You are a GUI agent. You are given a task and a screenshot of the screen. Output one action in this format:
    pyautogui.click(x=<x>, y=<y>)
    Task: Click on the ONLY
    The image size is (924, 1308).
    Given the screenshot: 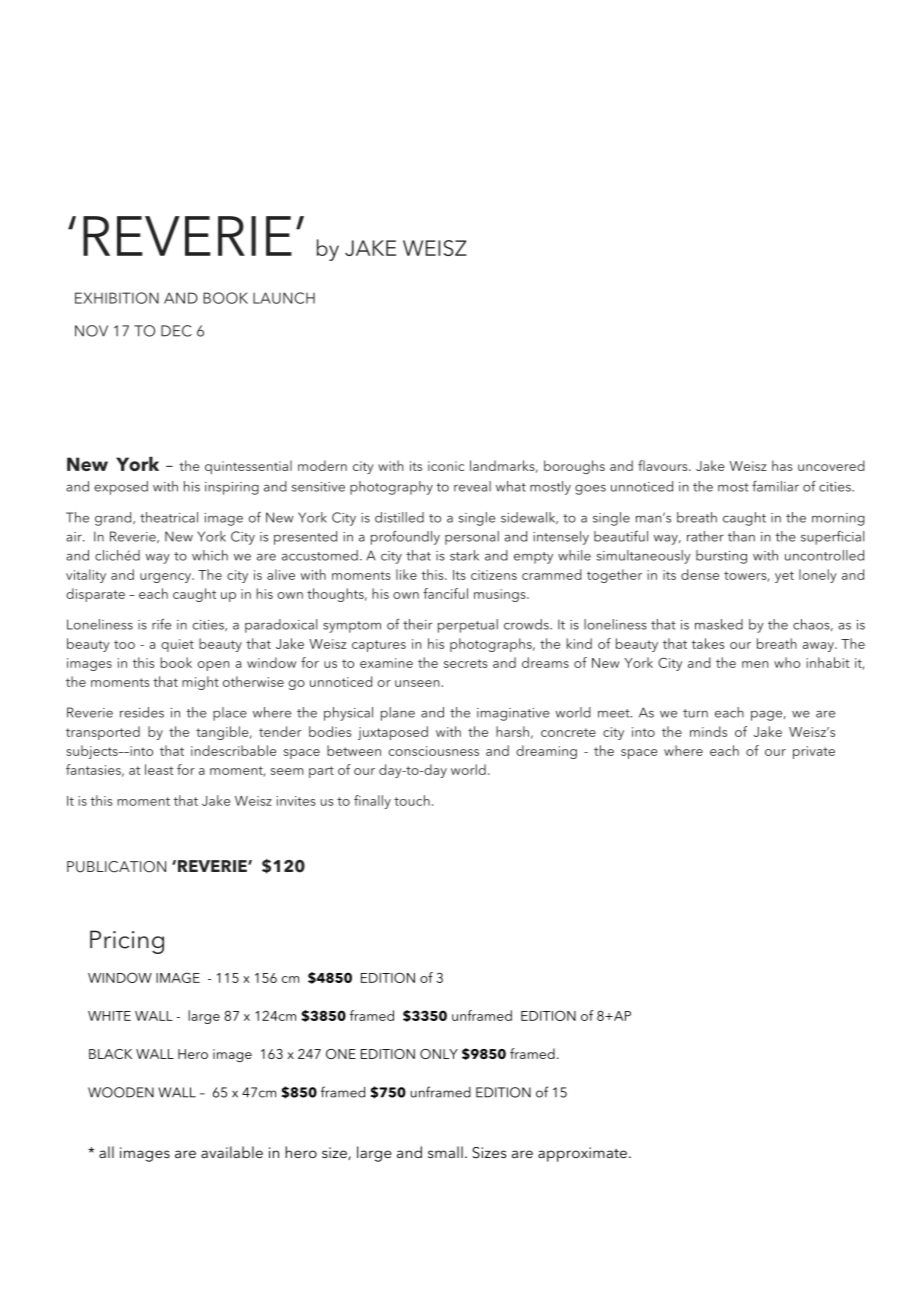 What is the action you would take?
    pyautogui.click(x=439, y=1054)
